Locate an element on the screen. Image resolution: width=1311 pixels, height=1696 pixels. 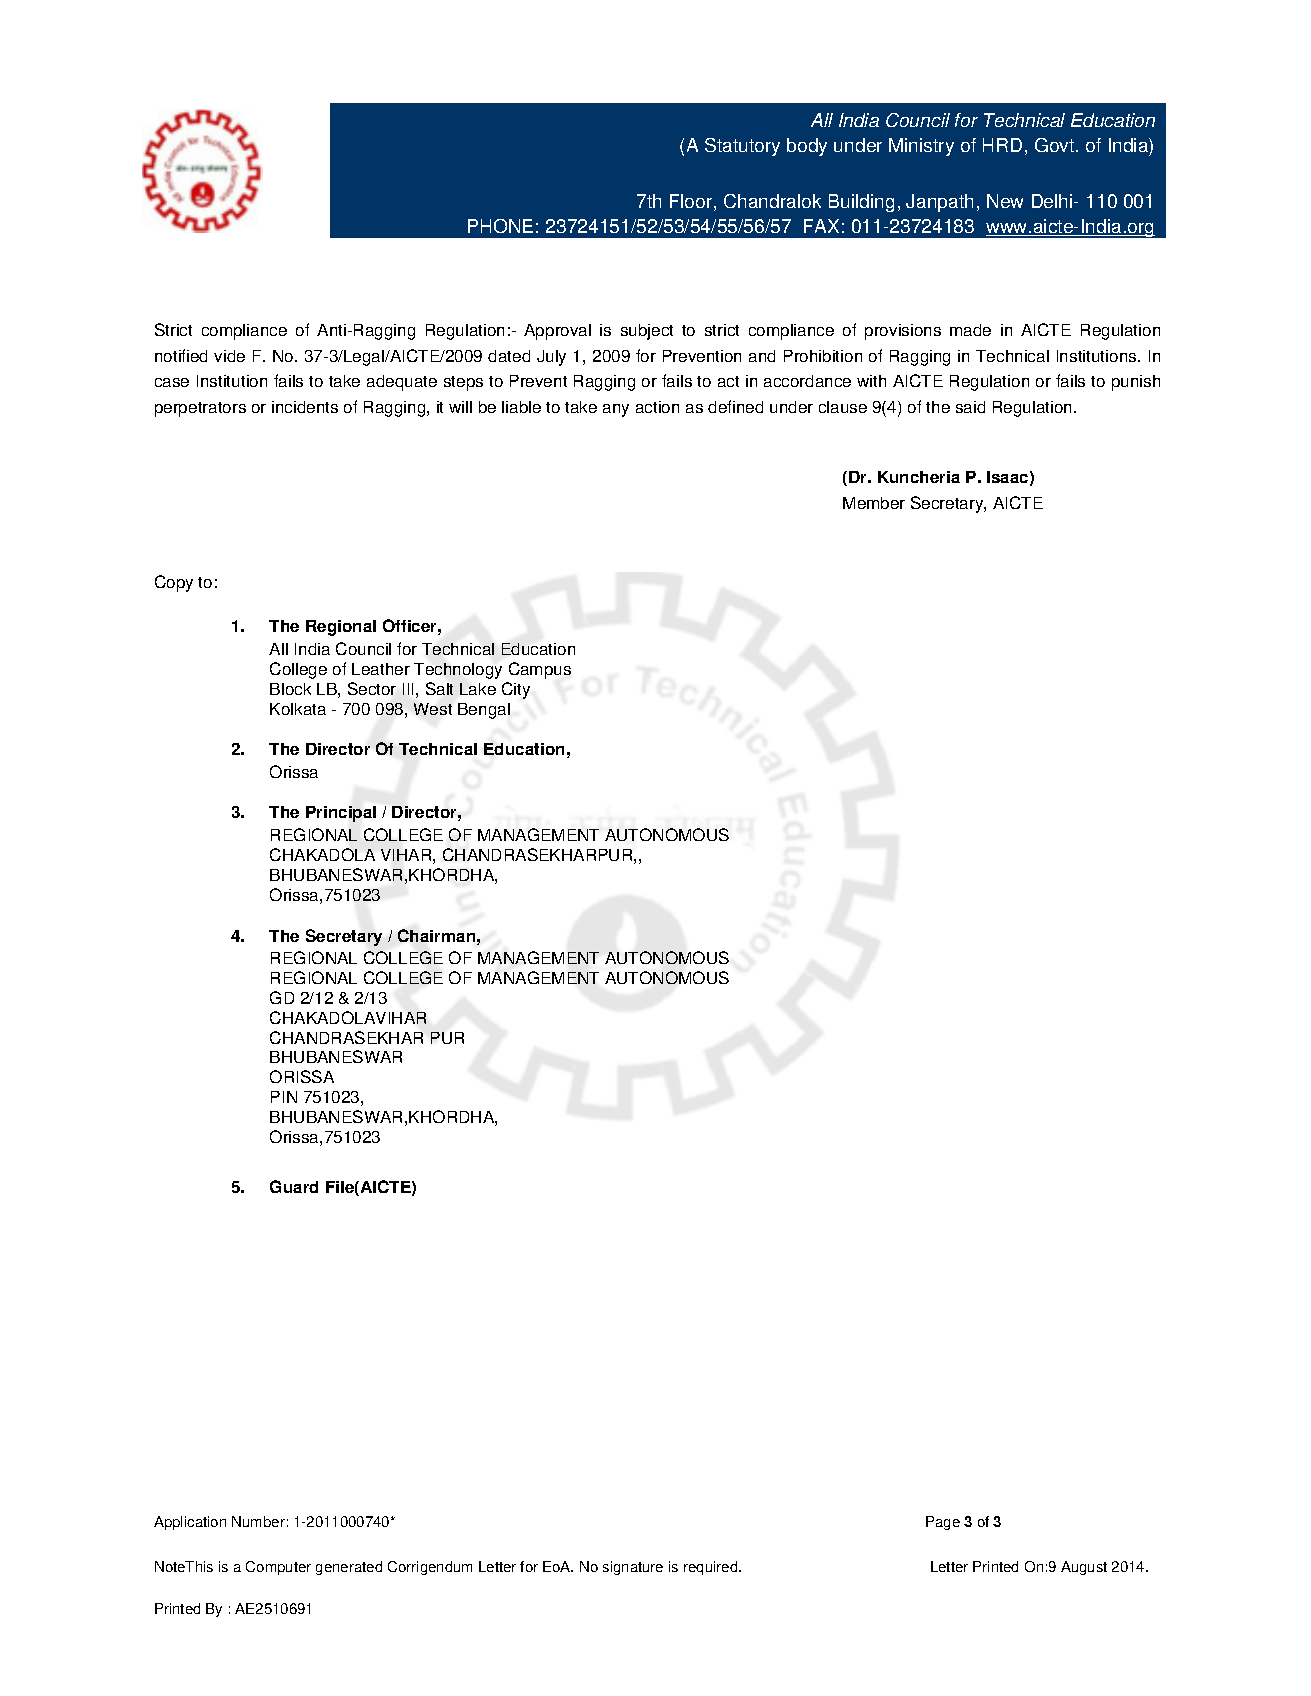
Block is located at coordinates (290, 689).
